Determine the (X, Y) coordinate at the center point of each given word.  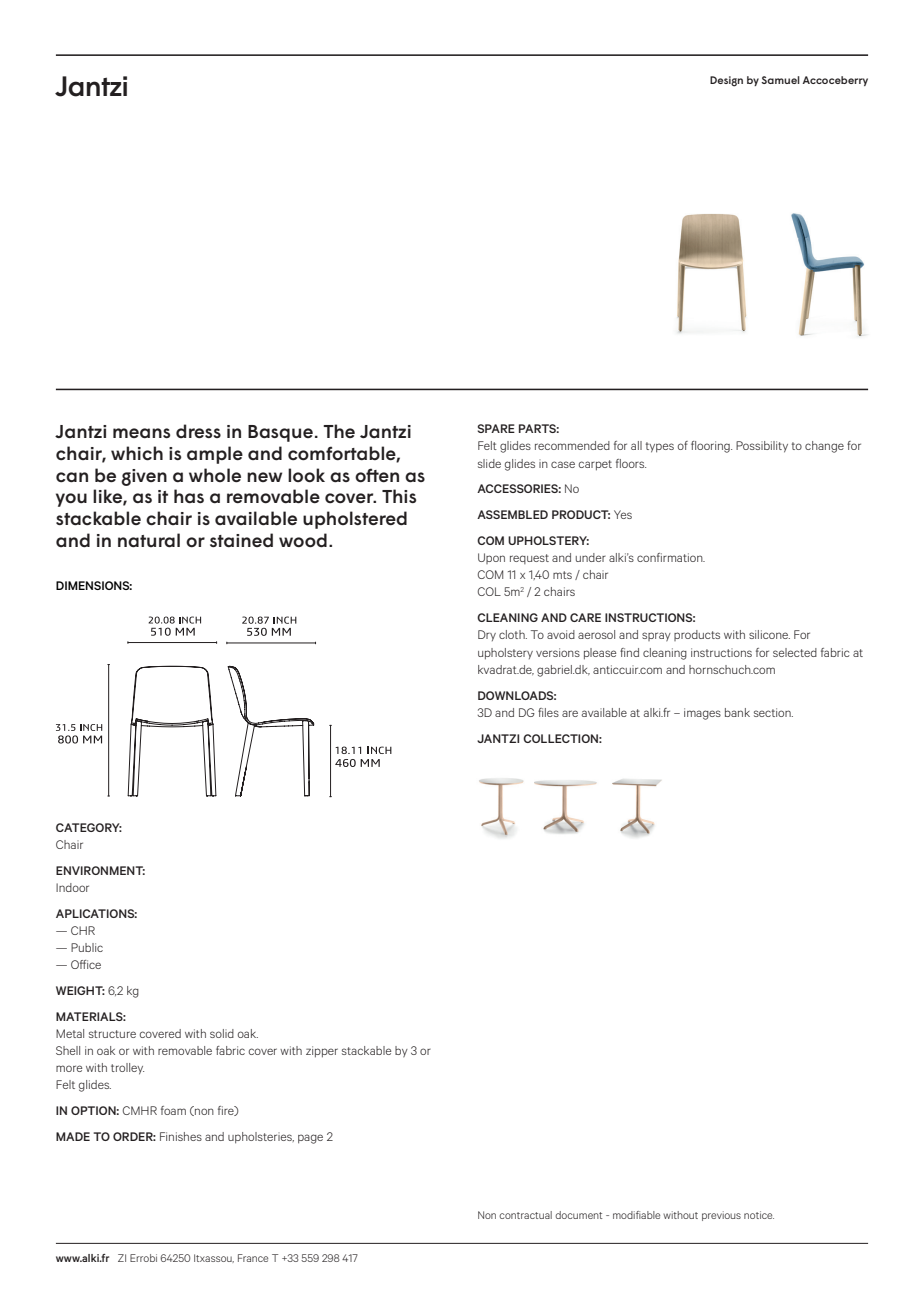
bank (737, 712)
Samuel (780, 80)
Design (726, 81)
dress (198, 431)
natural (149, 540)
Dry (487, 635)
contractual (525, 1215)
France (253, 1258)
